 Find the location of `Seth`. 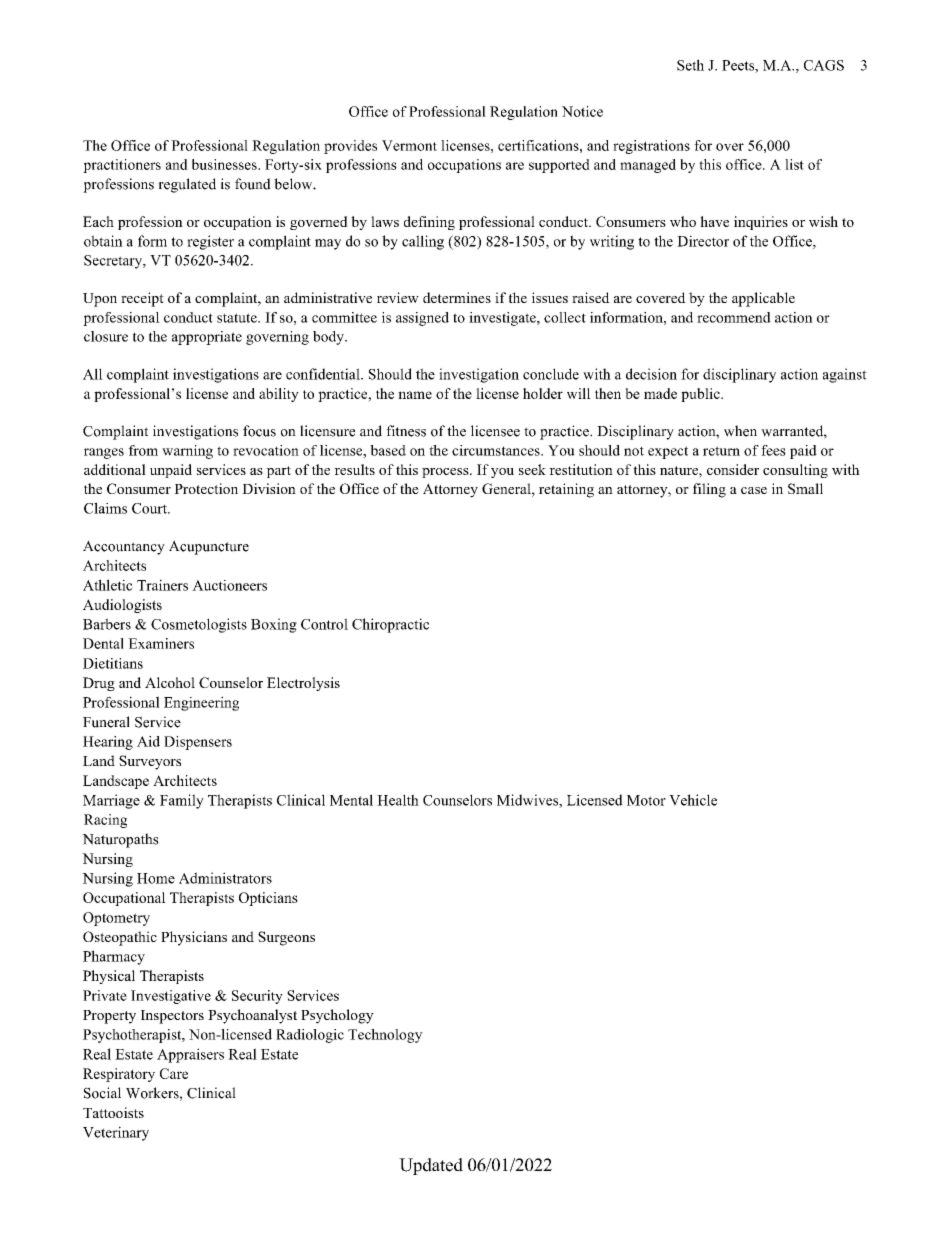

Seth is located at coordinates (690, 65).
